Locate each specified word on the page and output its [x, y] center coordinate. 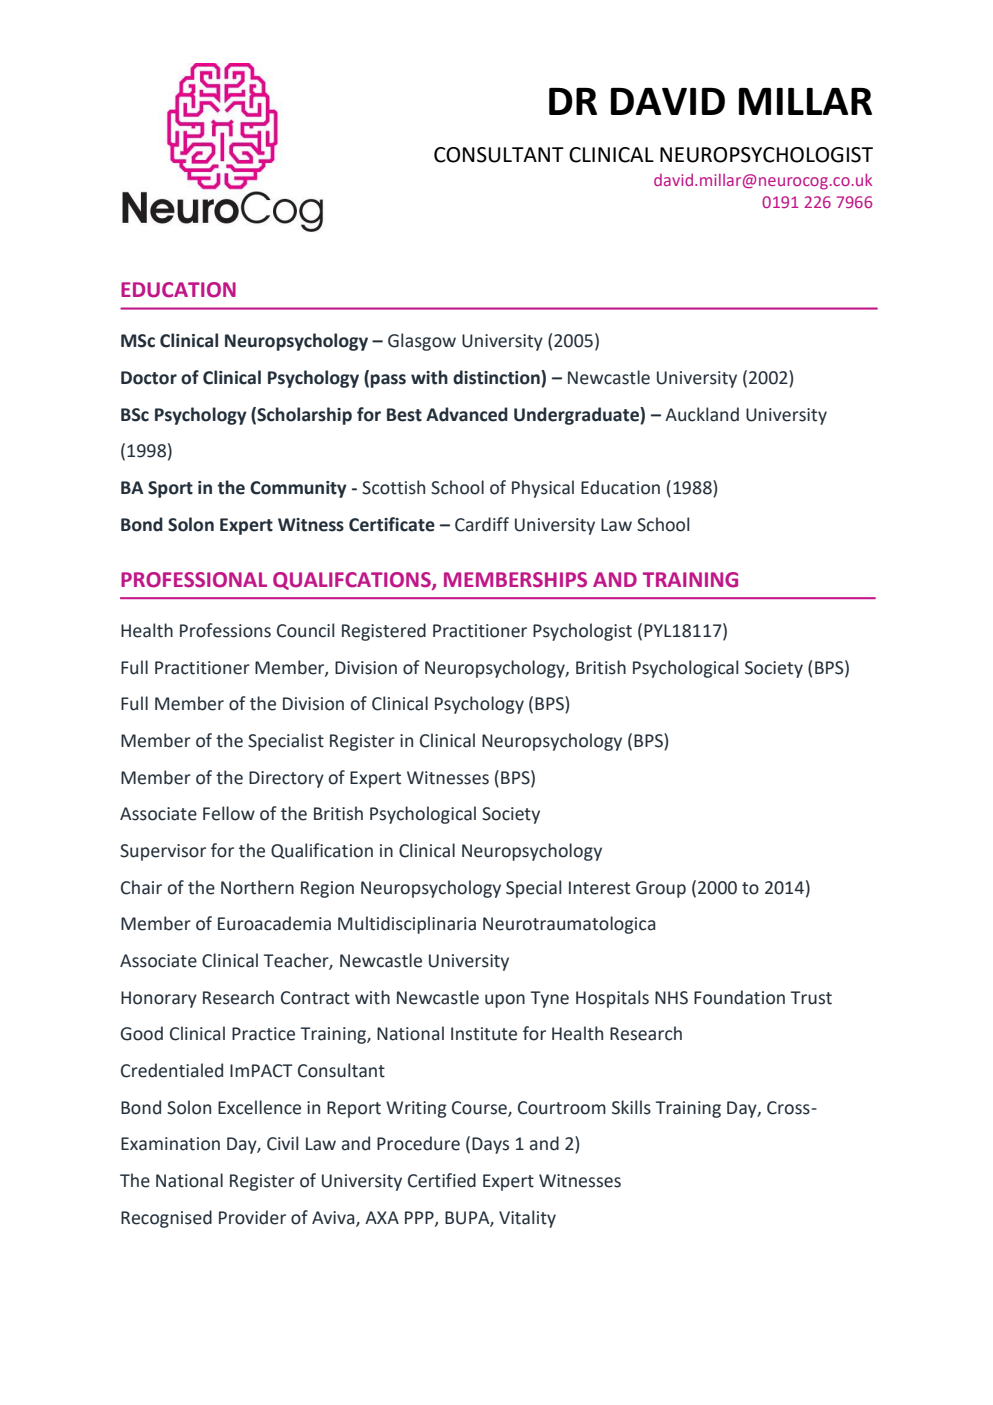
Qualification [322, 851]
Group [661, 889]
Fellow [229, 813]
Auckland [702, 414]
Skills [631, 1107]
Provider [252, 1217]
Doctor [149, 378]
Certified [442, 1180]
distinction [497, 378]
